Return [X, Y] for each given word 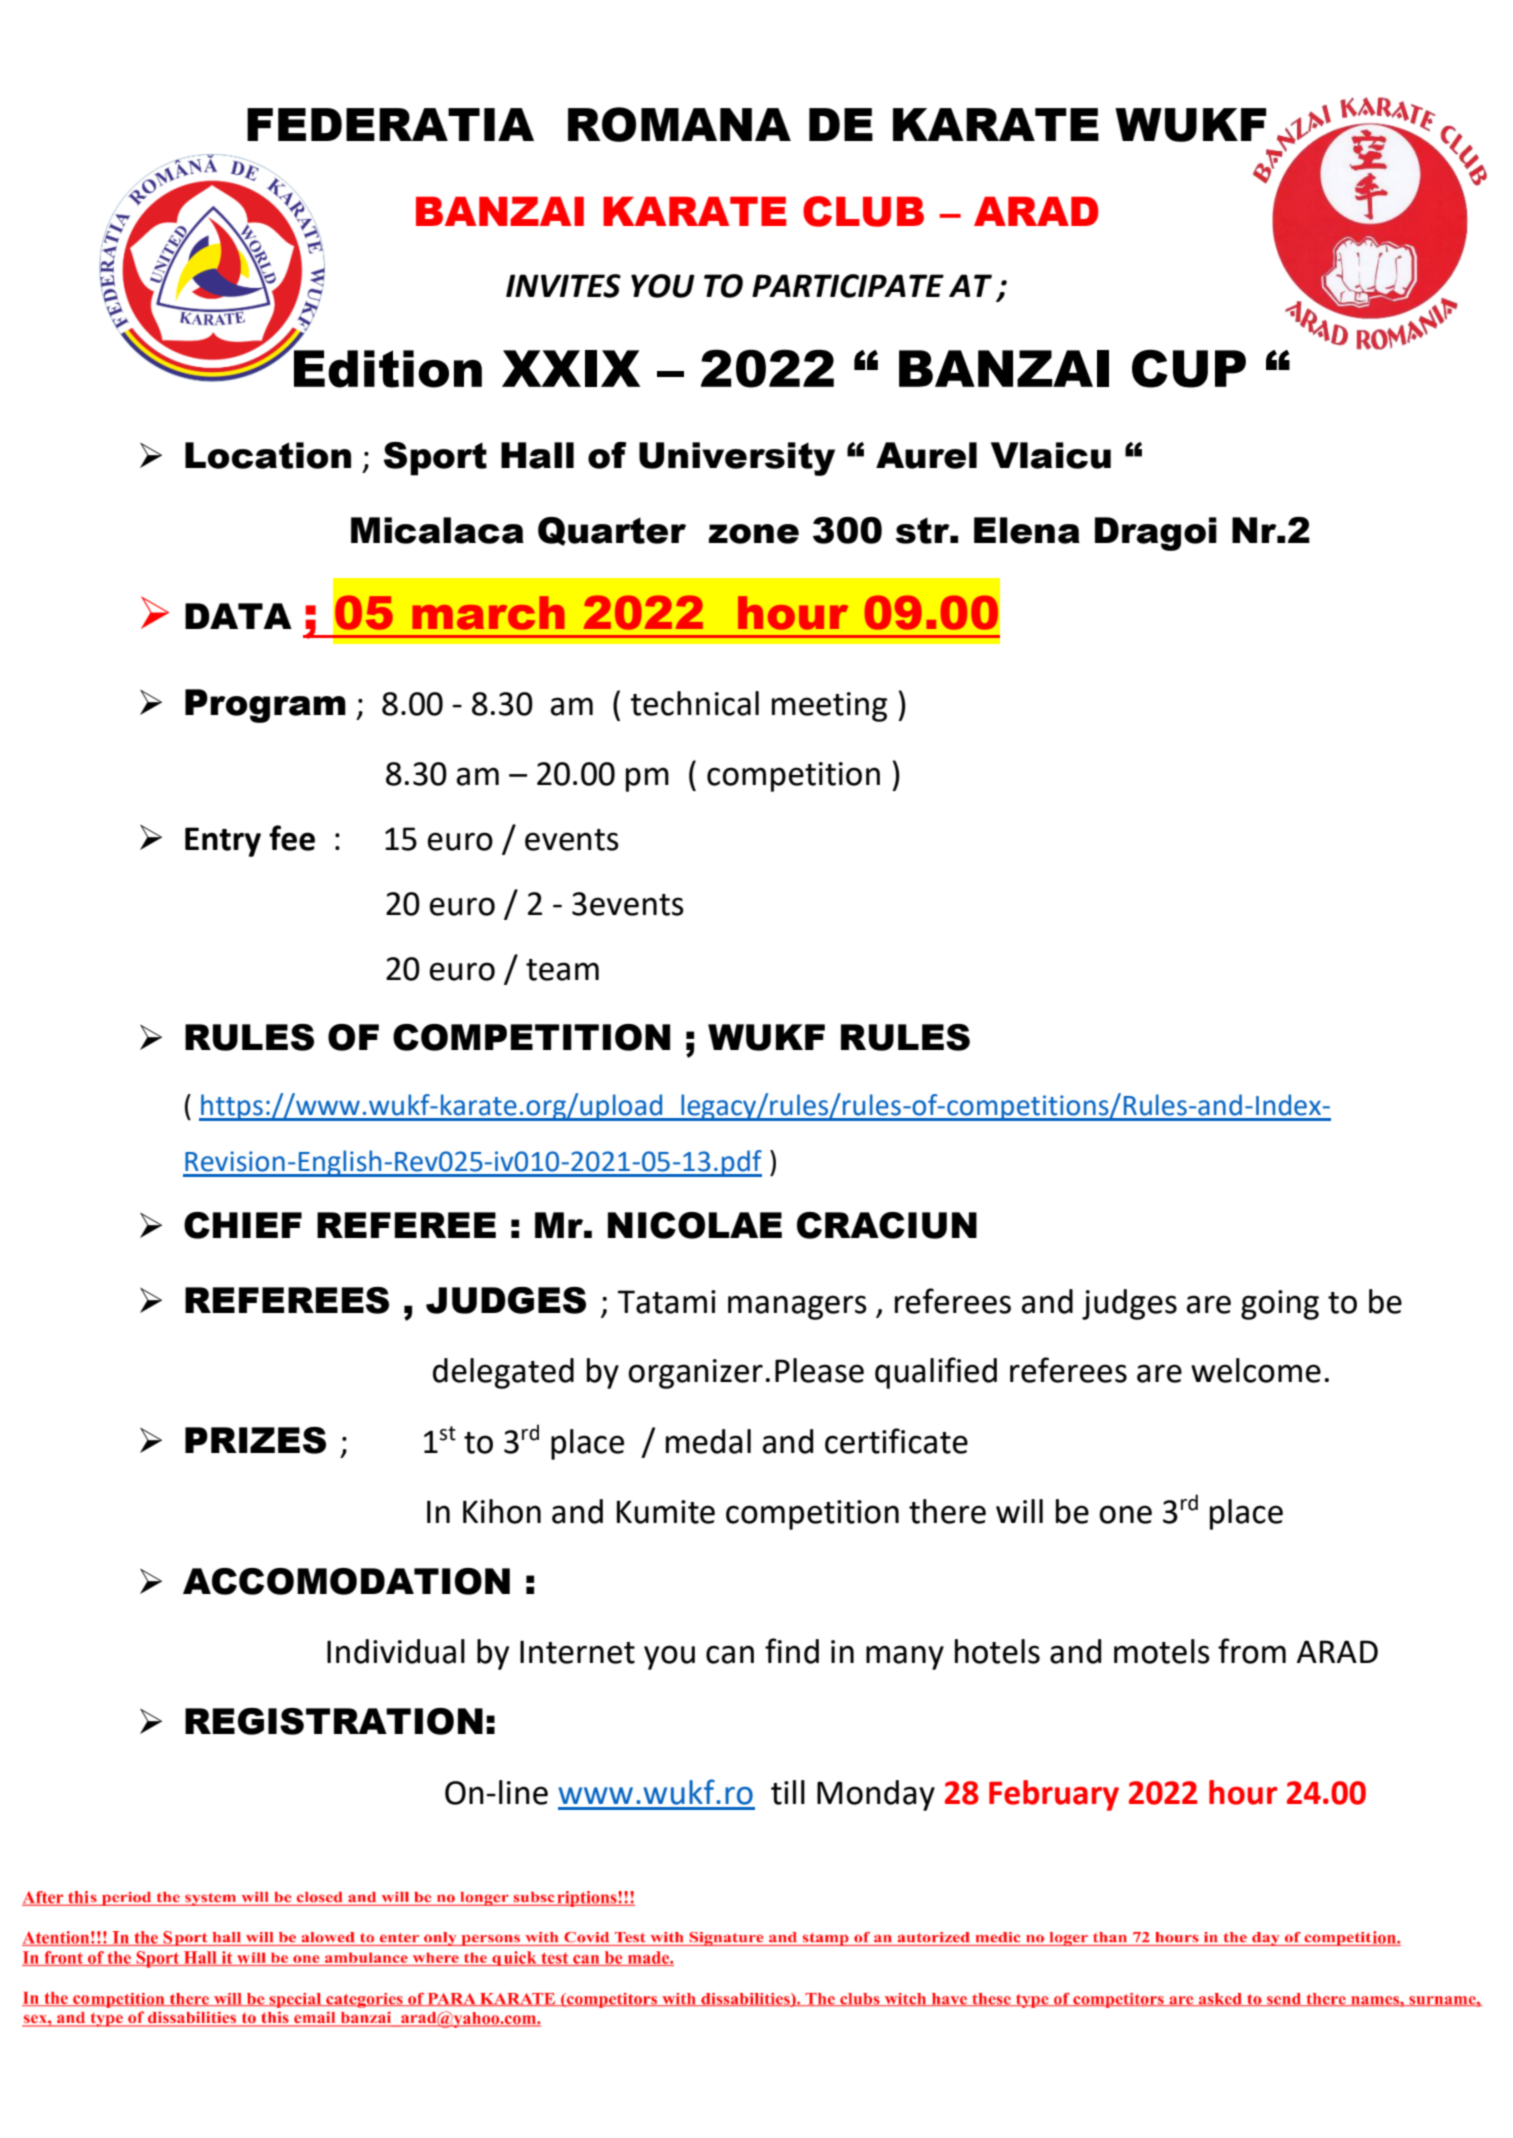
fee [292, 838]
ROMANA [679, 124]
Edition [386, 368]
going [1280, 1305]
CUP [1189, 368]
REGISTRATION [334, 1721]
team [562, 970]
